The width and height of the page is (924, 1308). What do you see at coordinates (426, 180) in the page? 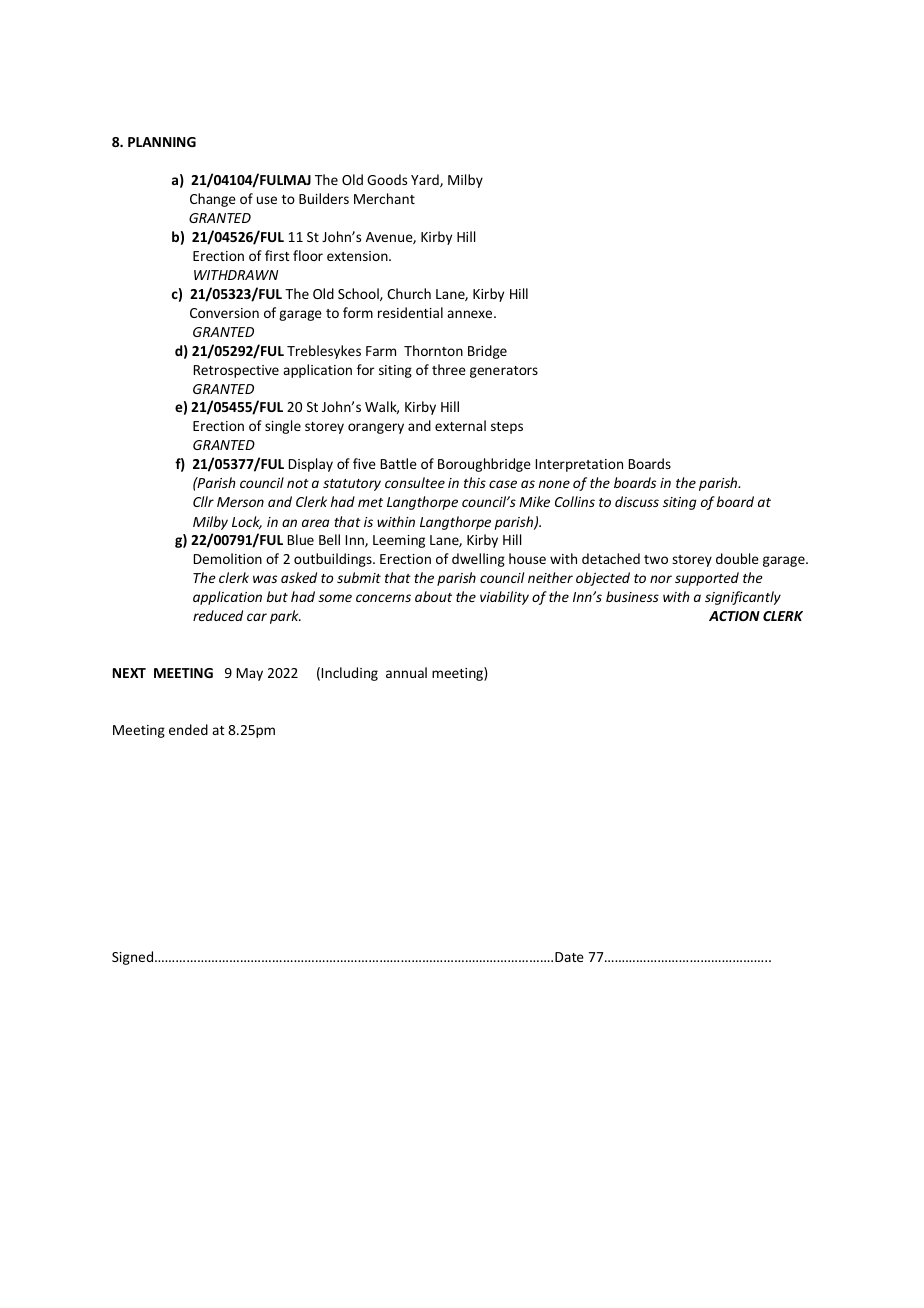
I see `Yard` at bounding box center [426, 180].
